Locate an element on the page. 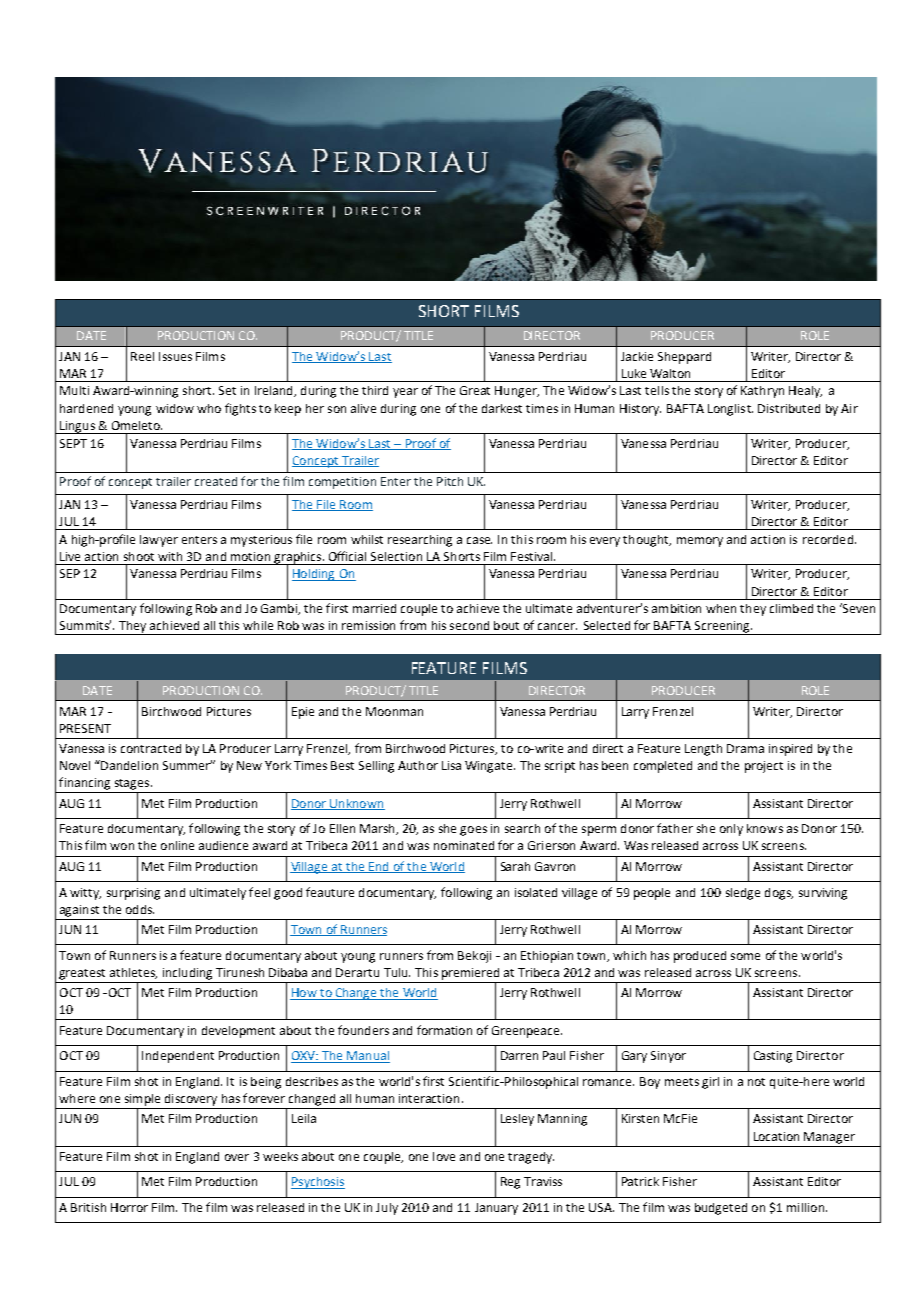  Reg is located at coordinates (510, 1183).
